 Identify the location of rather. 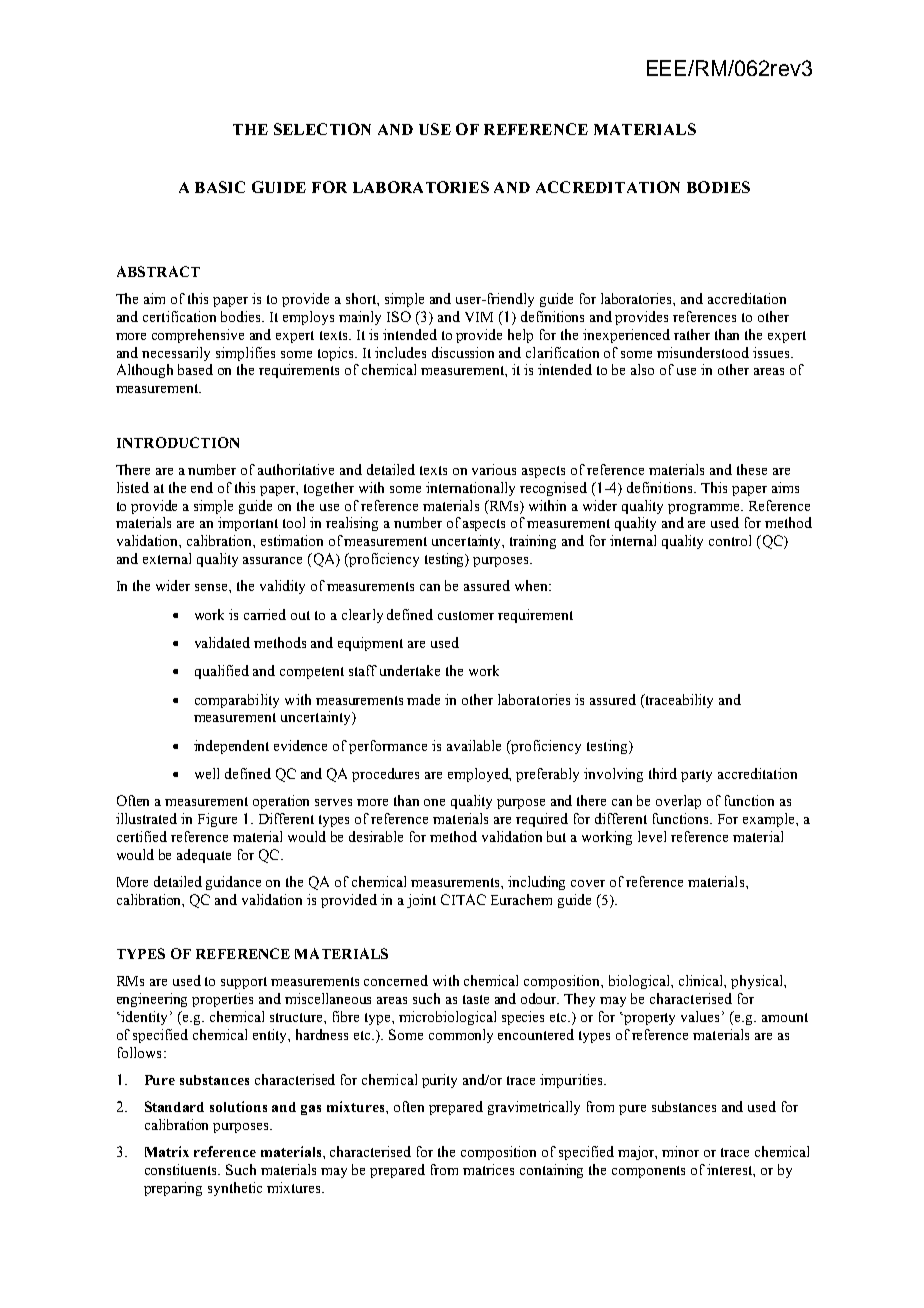
(692, 334).
